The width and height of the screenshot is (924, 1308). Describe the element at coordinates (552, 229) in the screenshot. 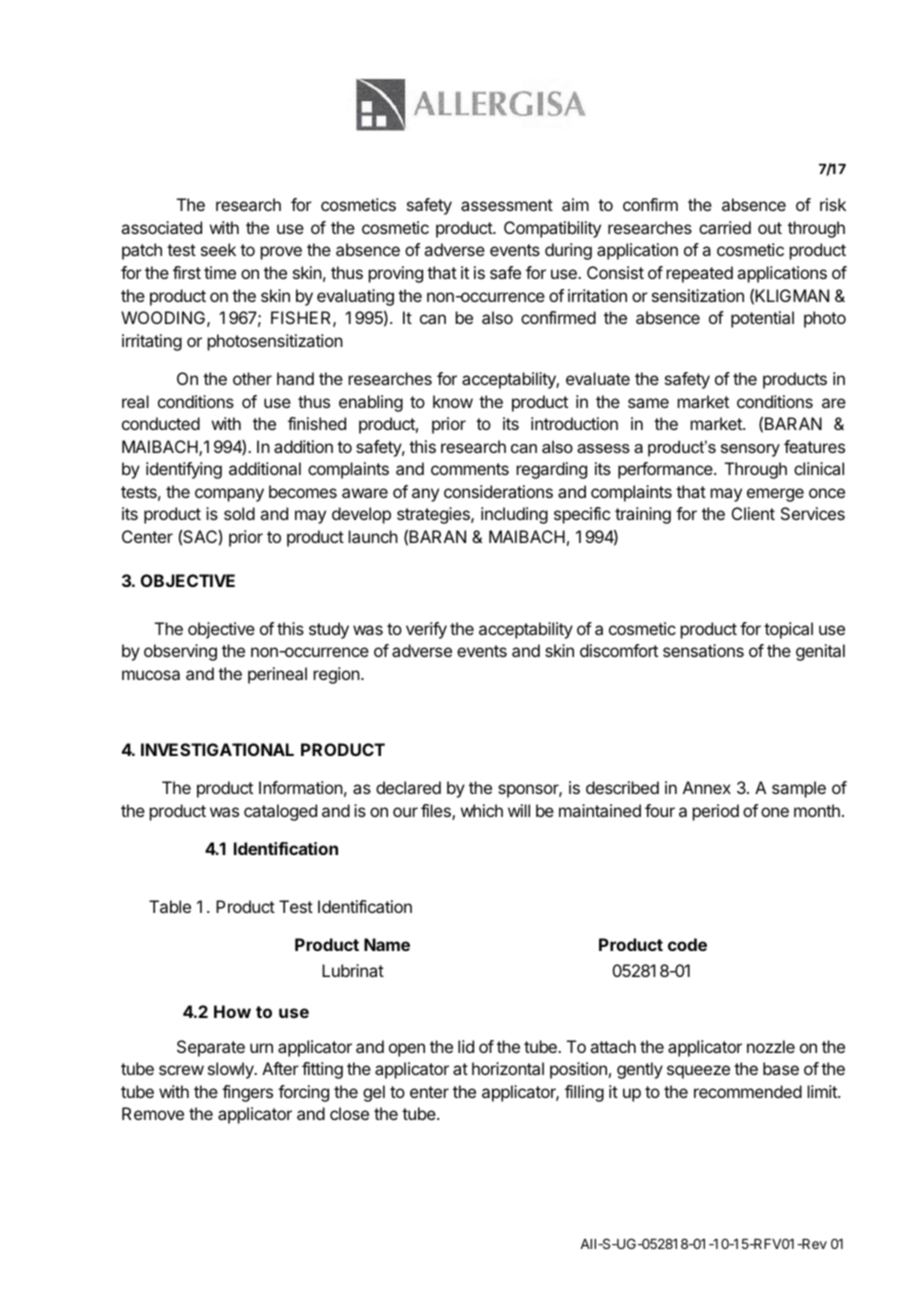

I see `Compatibility` at that location.
